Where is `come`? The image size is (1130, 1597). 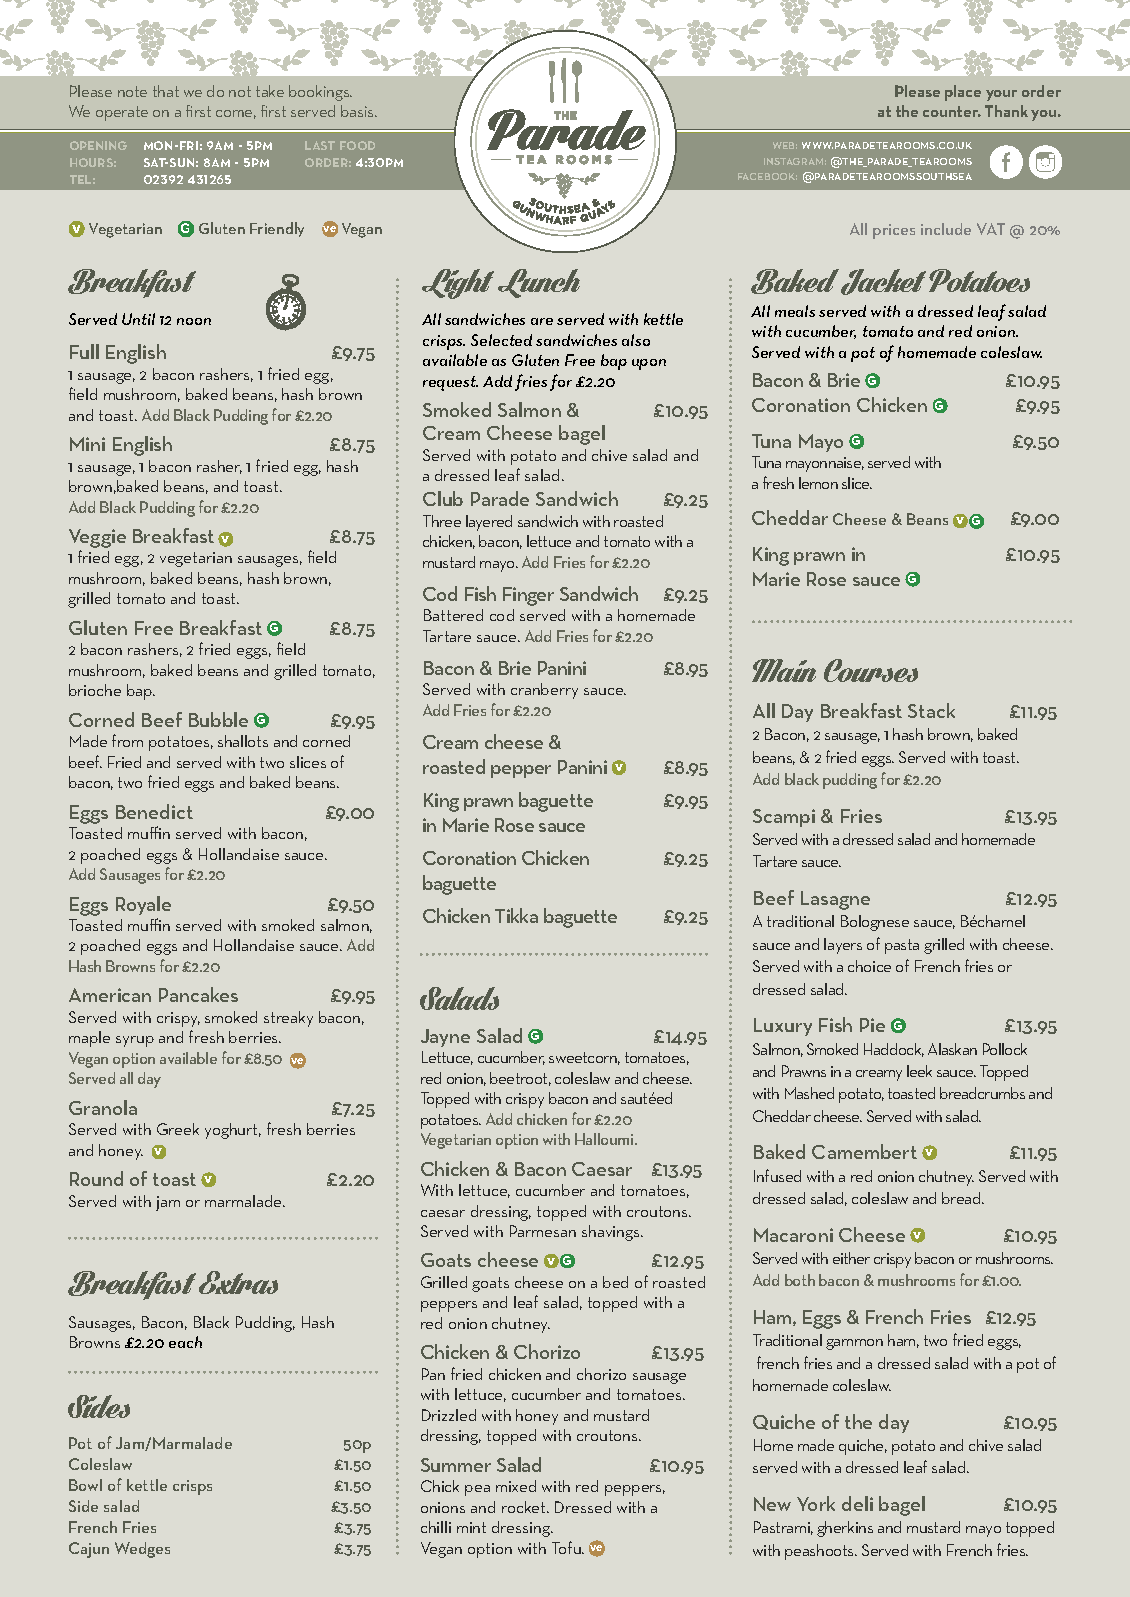
come is located at coordinates (236, 114).
